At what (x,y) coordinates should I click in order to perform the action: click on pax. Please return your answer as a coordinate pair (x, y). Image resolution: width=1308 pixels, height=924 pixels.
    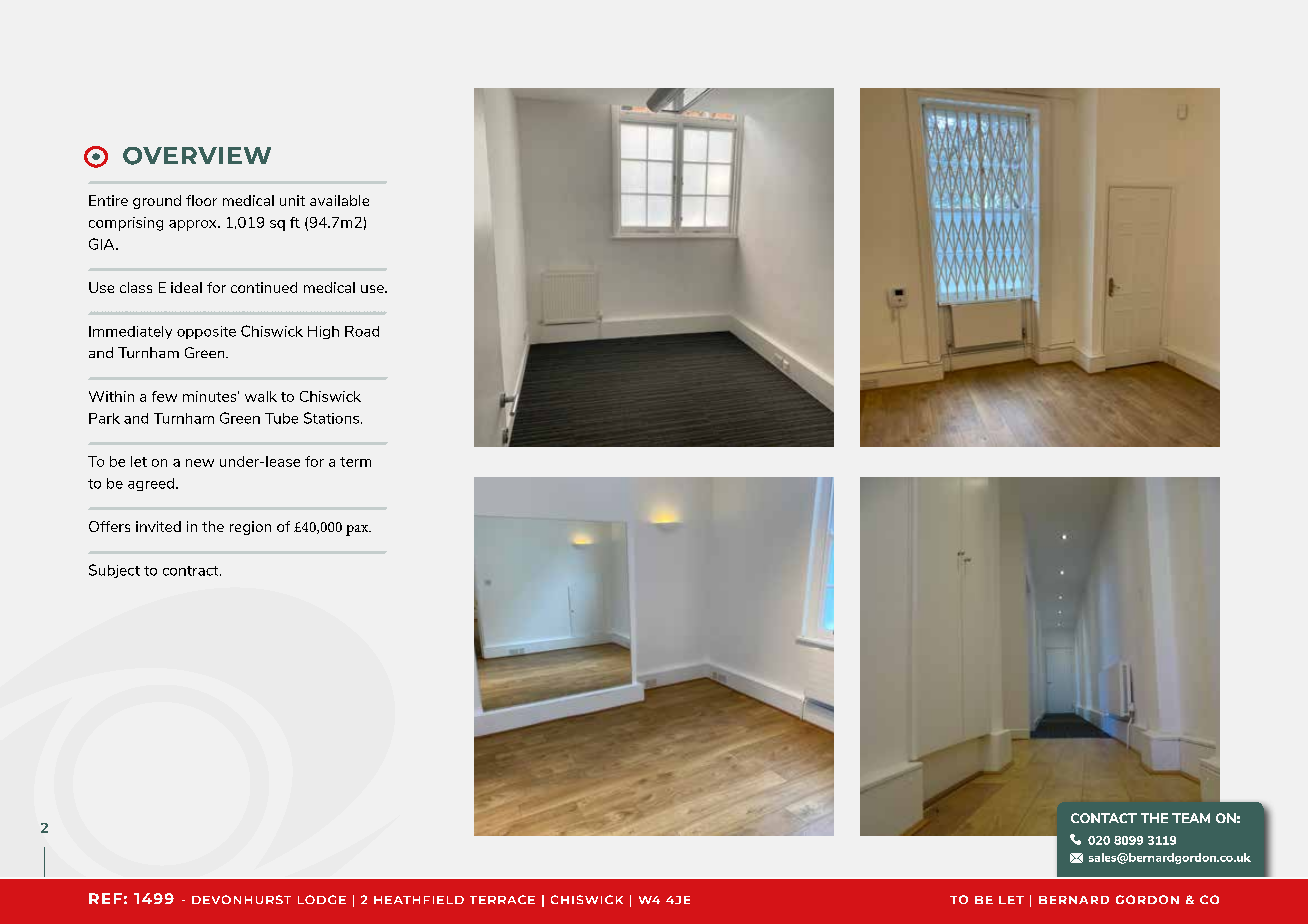
    Looking at the image, I should click on (358, 530).
